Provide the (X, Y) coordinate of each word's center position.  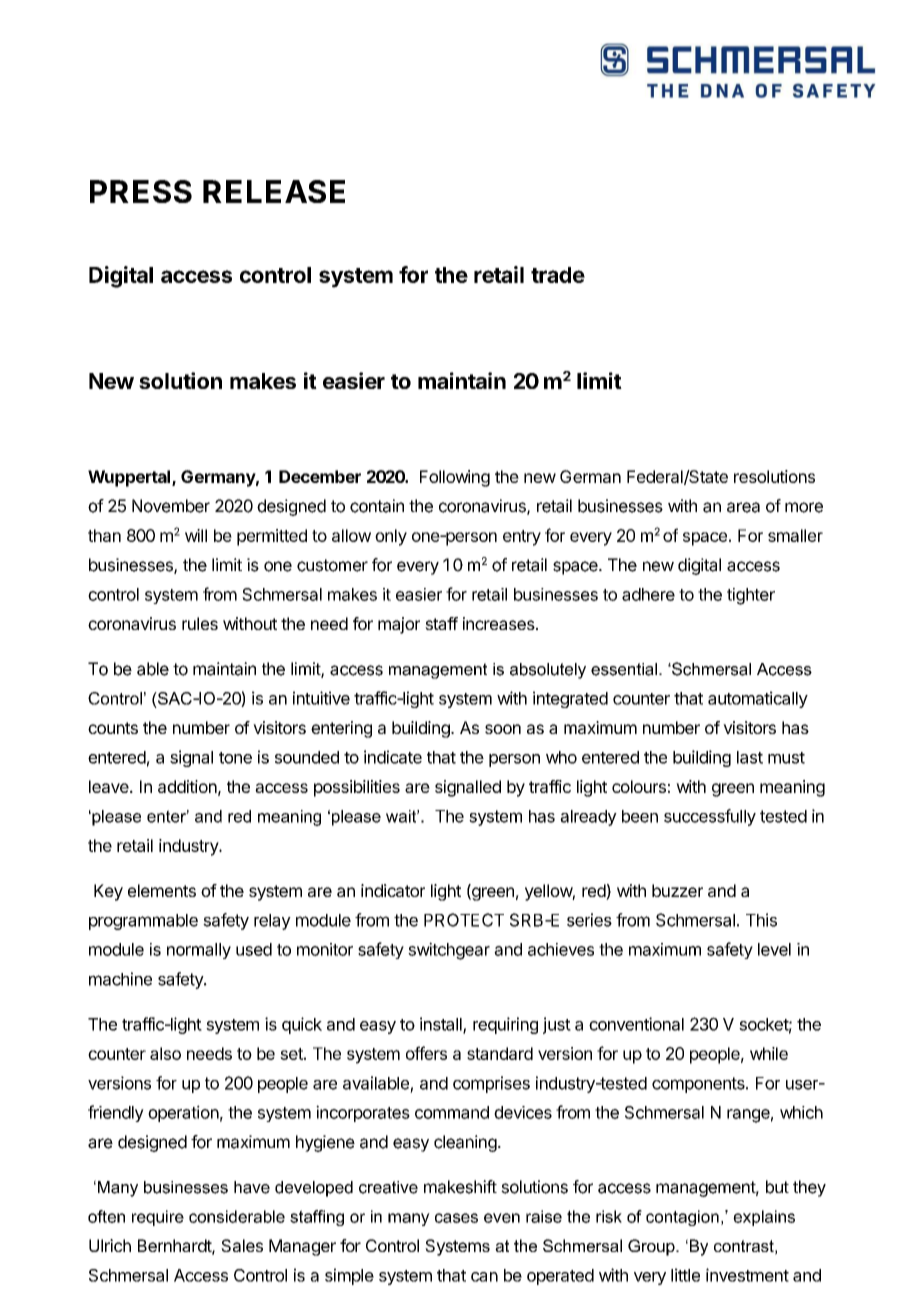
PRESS (141, 191)
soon (503, 729)
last (750, 757)
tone (235, 758)
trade (558, 275)
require (158, 1218)
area (743, 507)
